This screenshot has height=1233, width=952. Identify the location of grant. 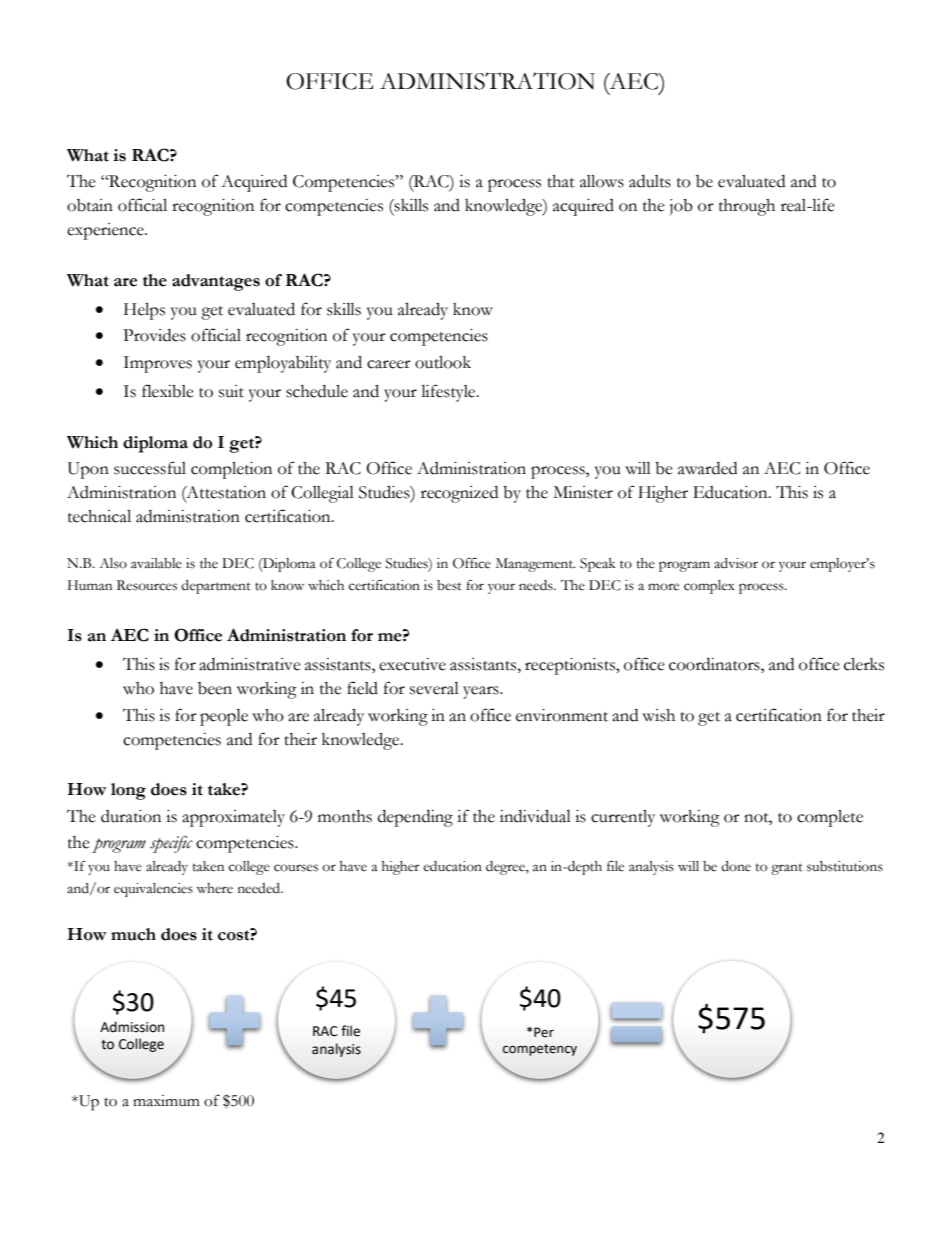
(787, 869).
